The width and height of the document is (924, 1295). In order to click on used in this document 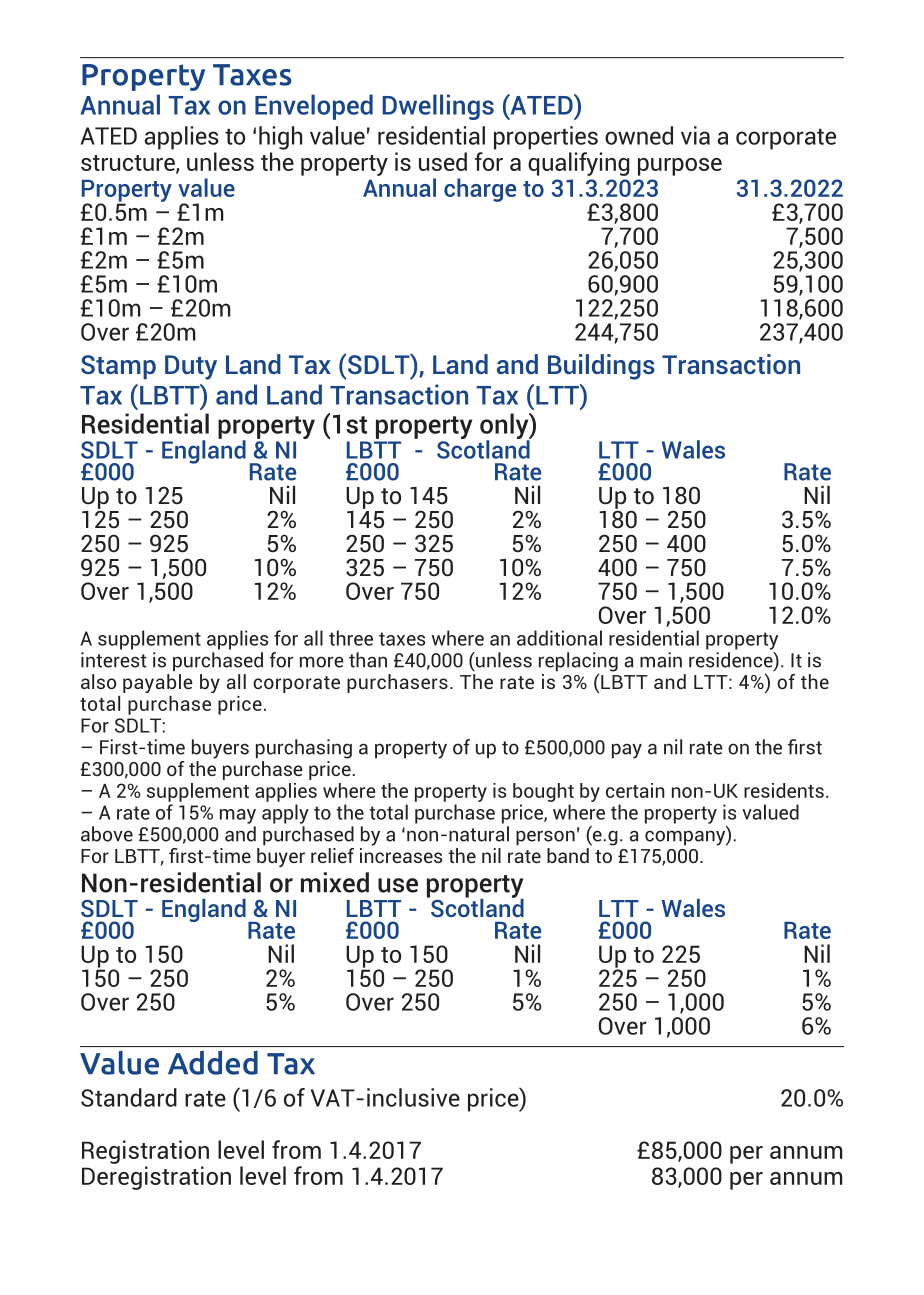, I will do `click(443, 161)`.
